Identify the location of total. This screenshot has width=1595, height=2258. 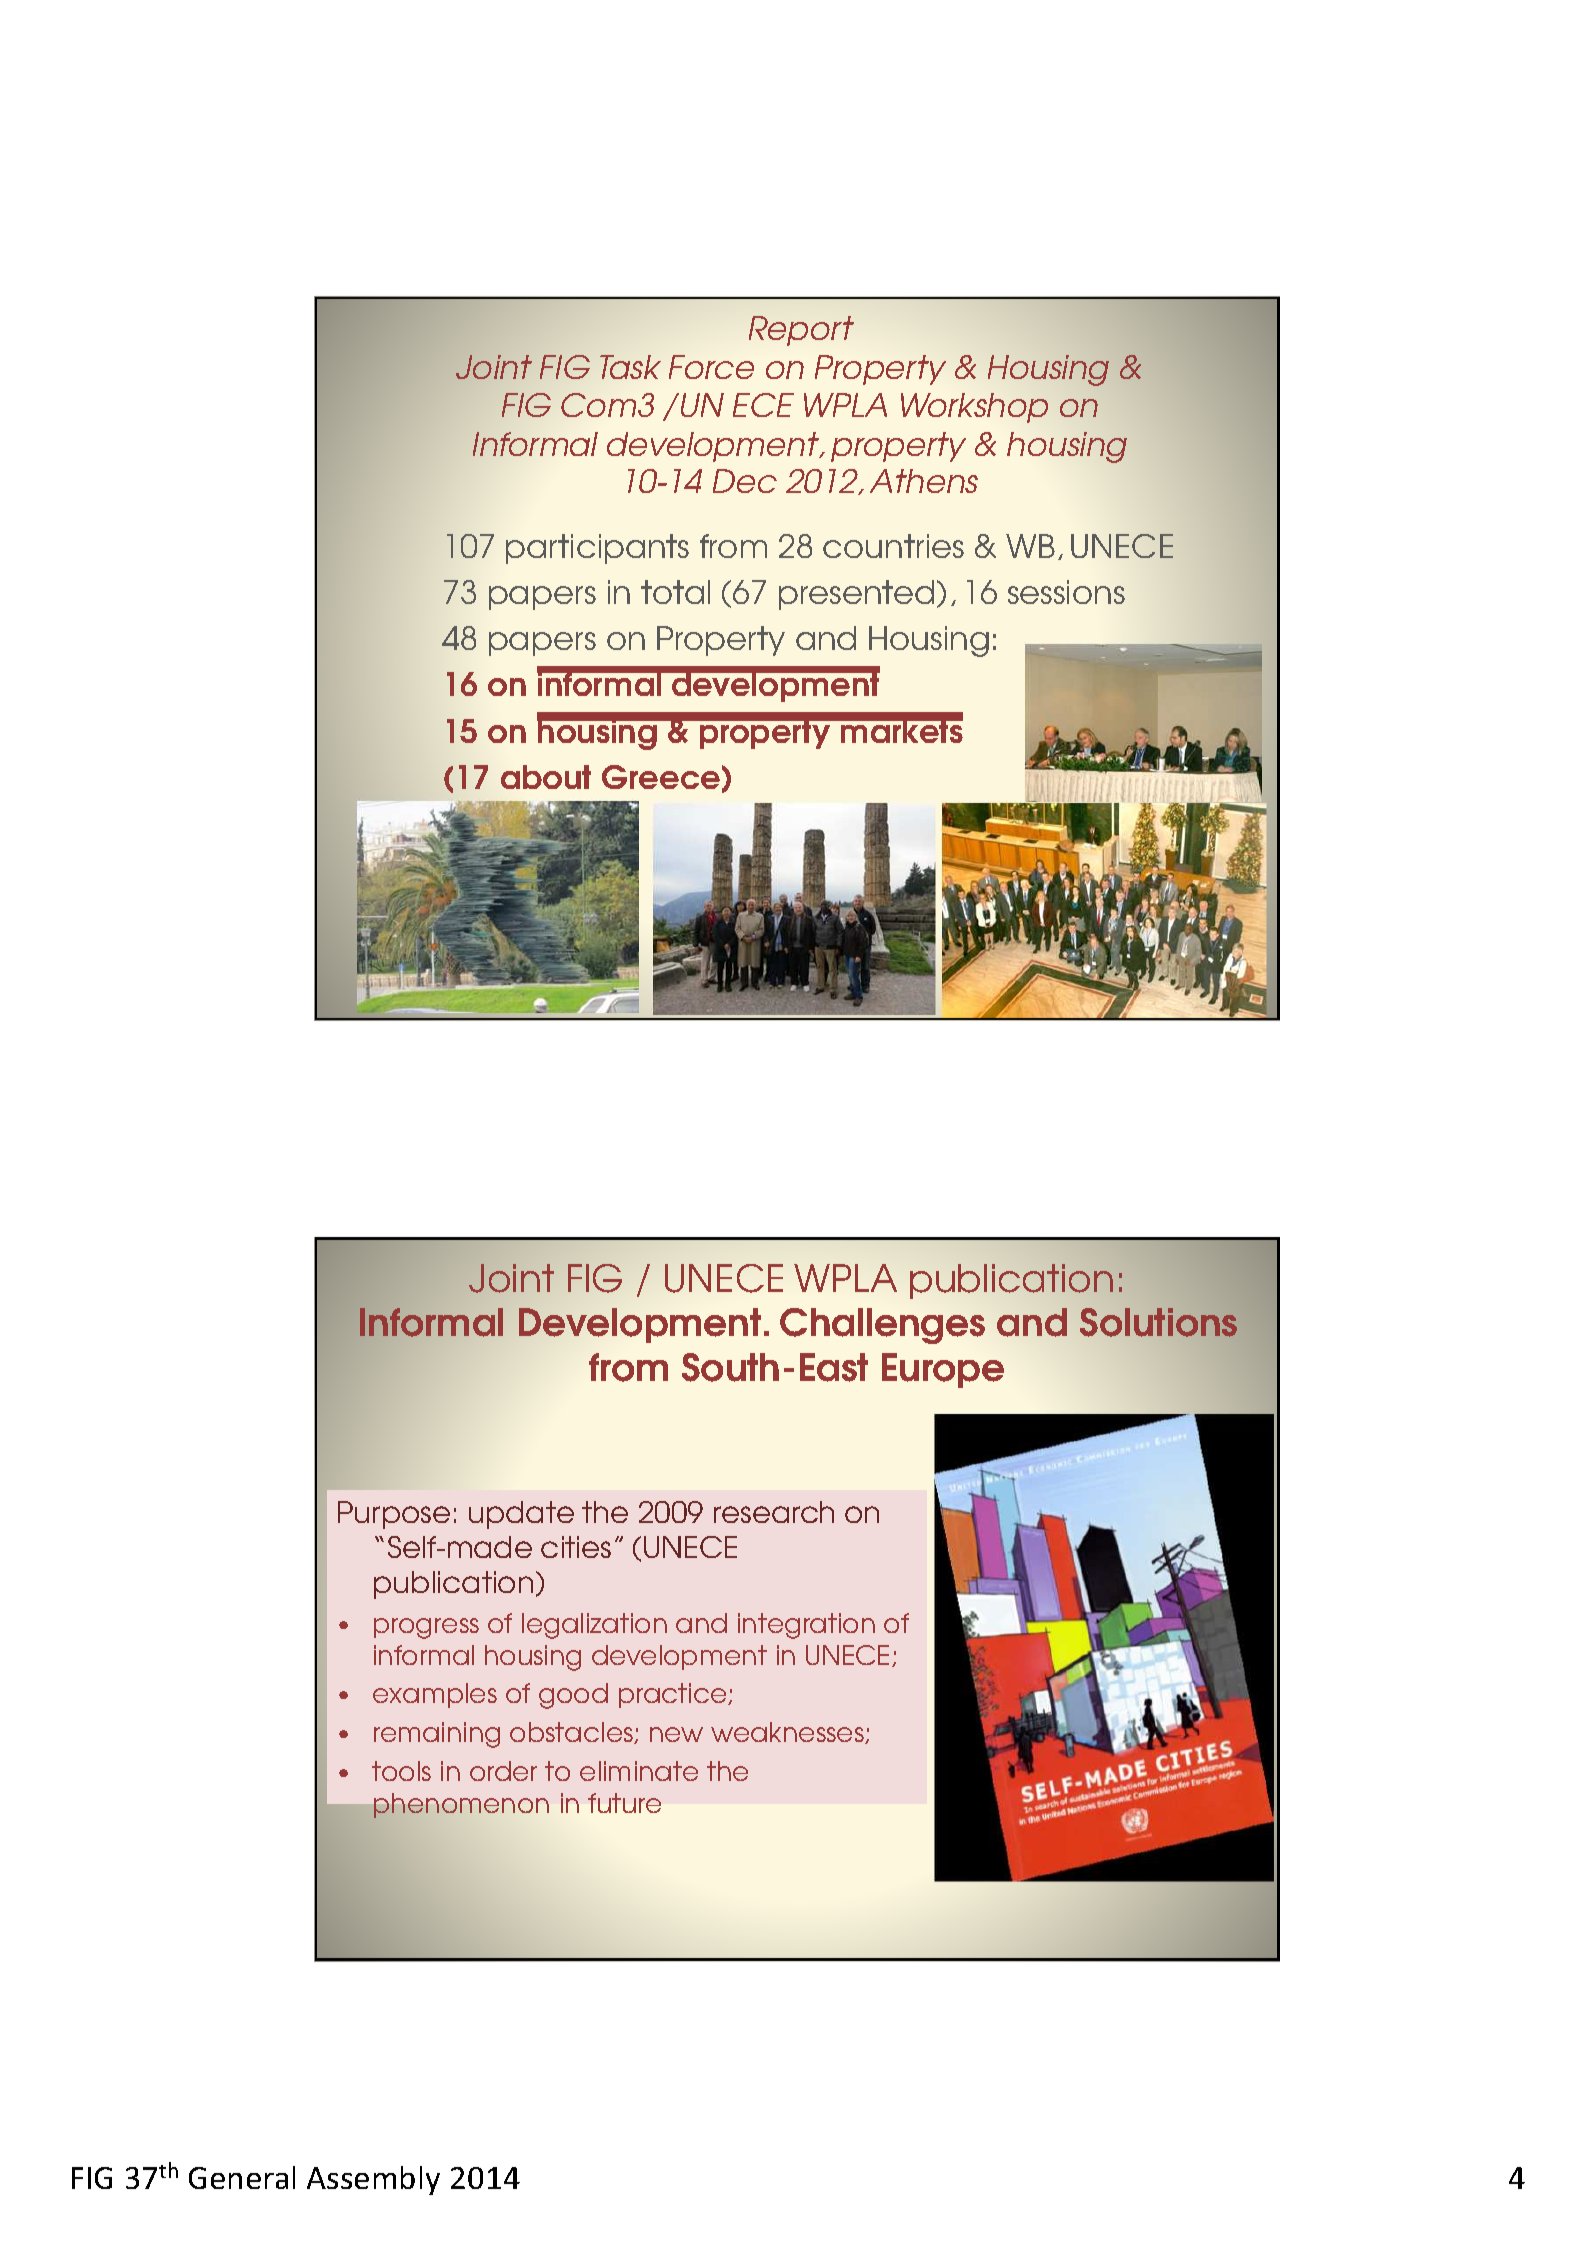
(675, 592).
